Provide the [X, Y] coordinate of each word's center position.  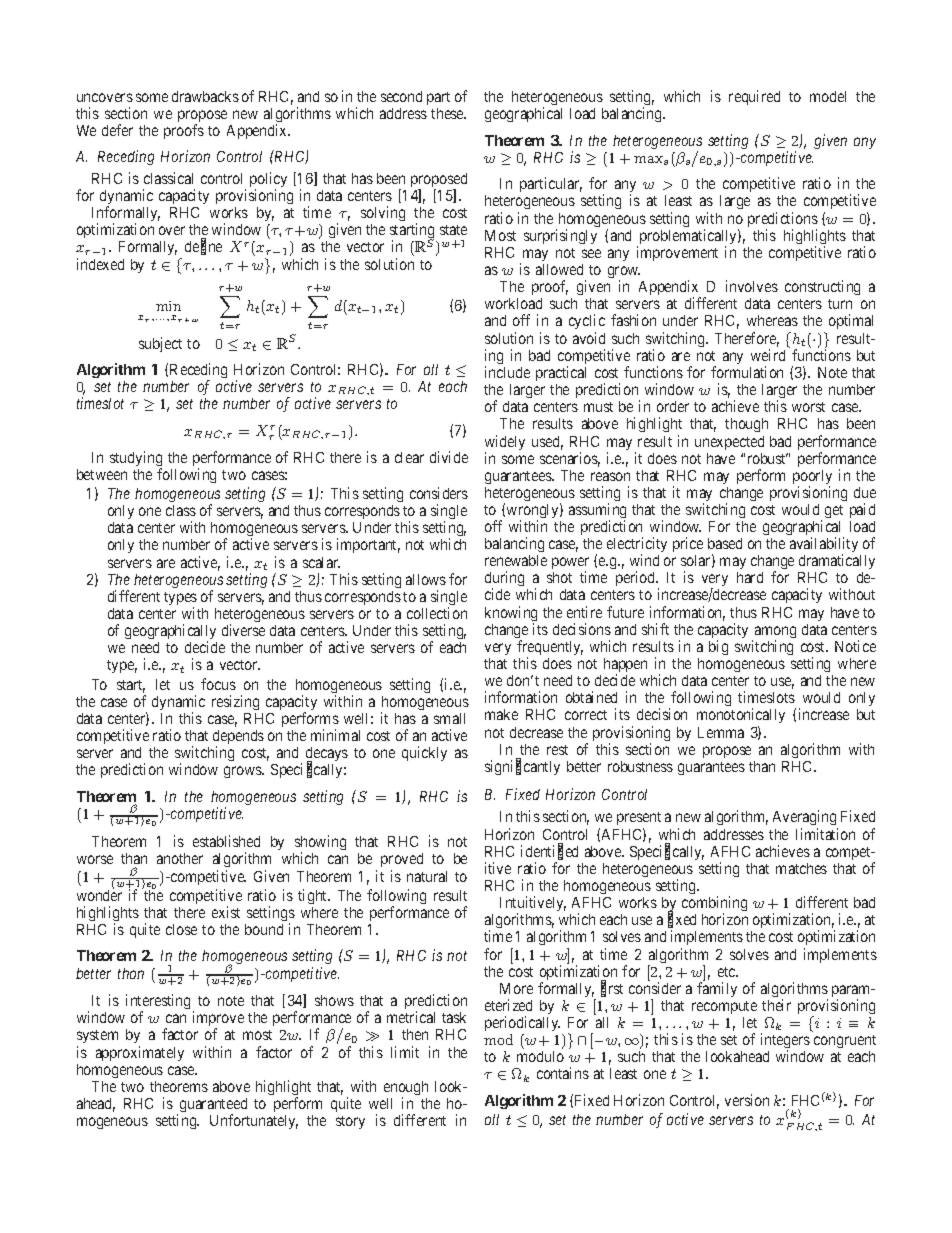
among [775, 633]
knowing [511, 615]
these [448, 113]
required [754, 97]
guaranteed [212, 1106]
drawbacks [205, 96]
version [747, 1100]
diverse [243, 630]
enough [406, 1089]
